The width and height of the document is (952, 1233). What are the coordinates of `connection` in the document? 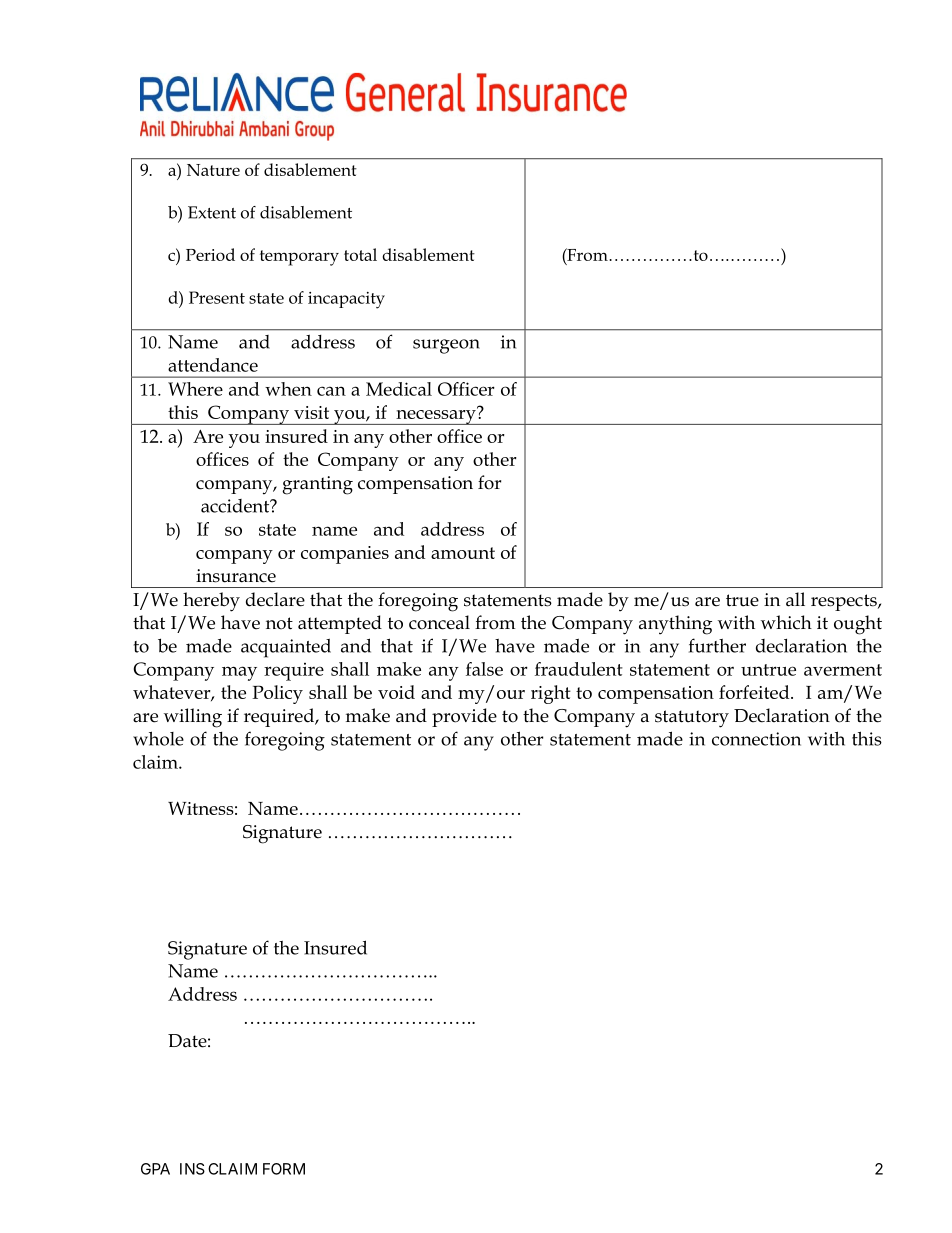 It's located at (756, 739).
